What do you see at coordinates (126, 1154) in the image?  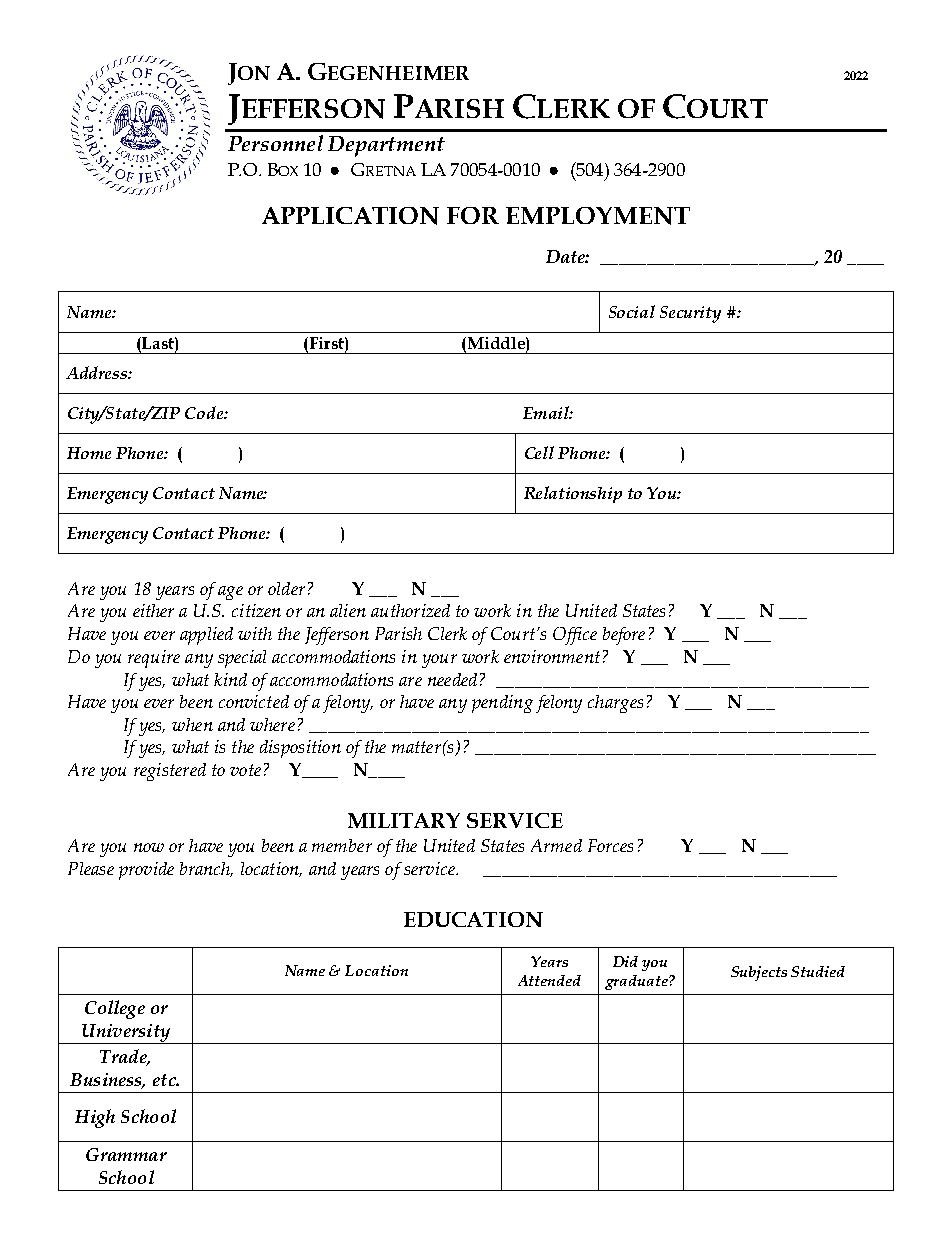 I see `Grammar` at bounding box center [126, 1154].
